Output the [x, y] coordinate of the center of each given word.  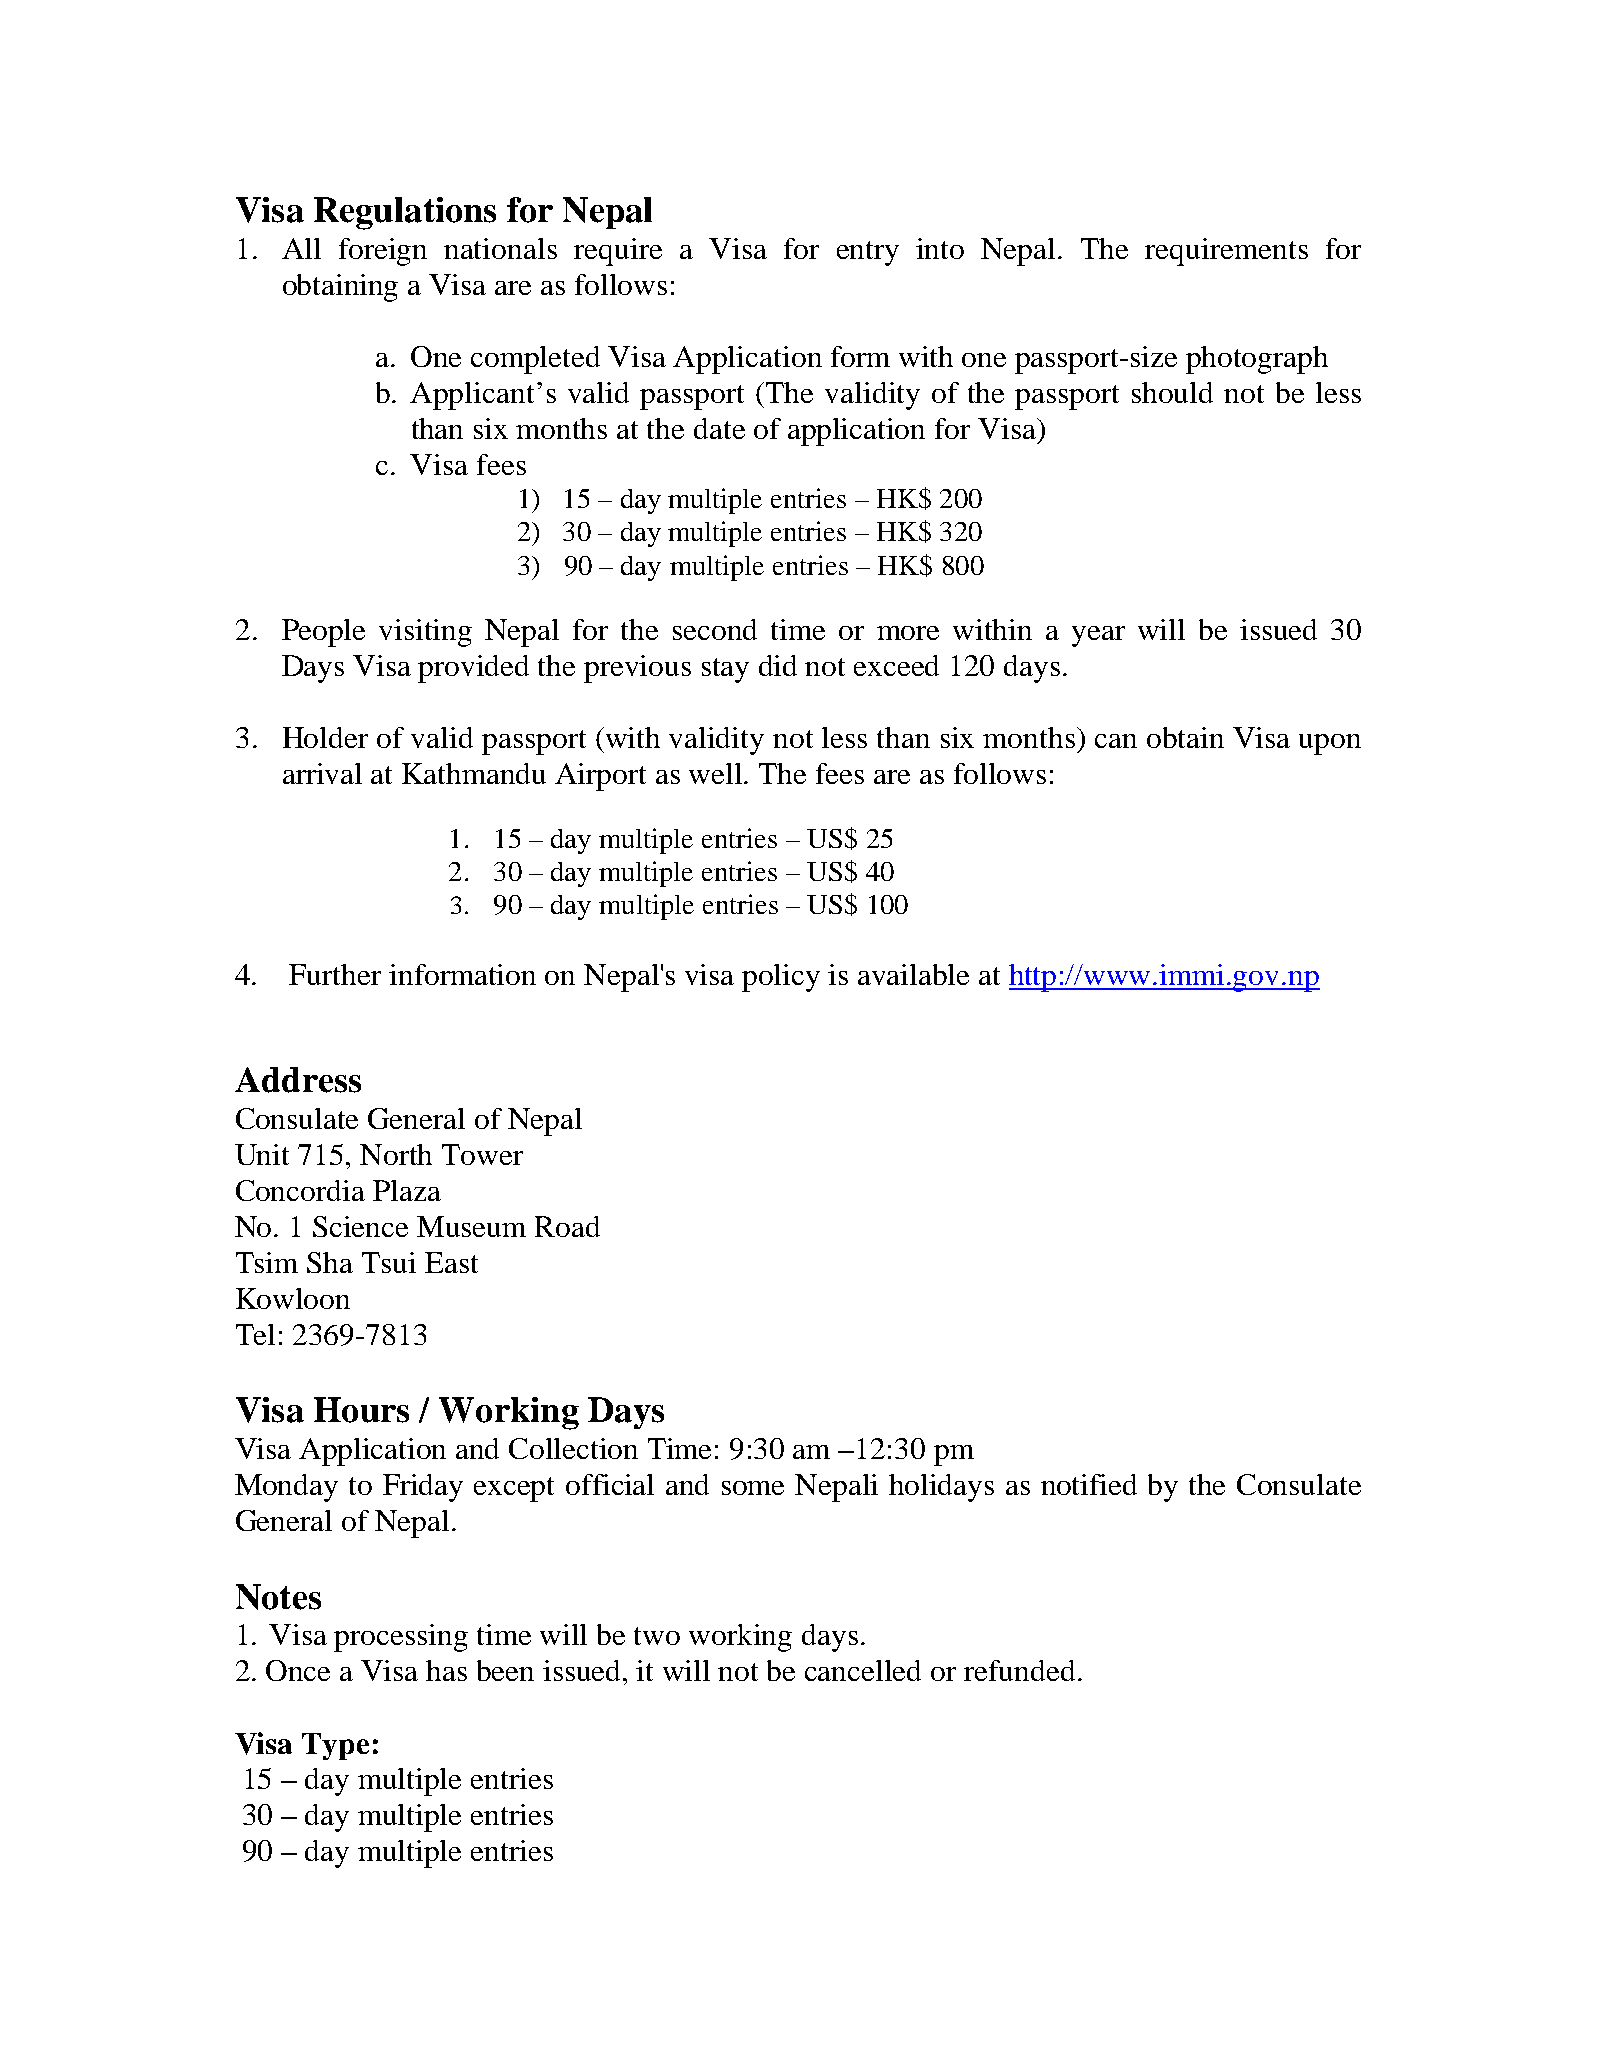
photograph [1257, 360]
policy [781, 978]
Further [335, 974]
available [913, 974]
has [446, 1670]
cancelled [863, 1670]
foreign [383, 252]
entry [868, 253]
